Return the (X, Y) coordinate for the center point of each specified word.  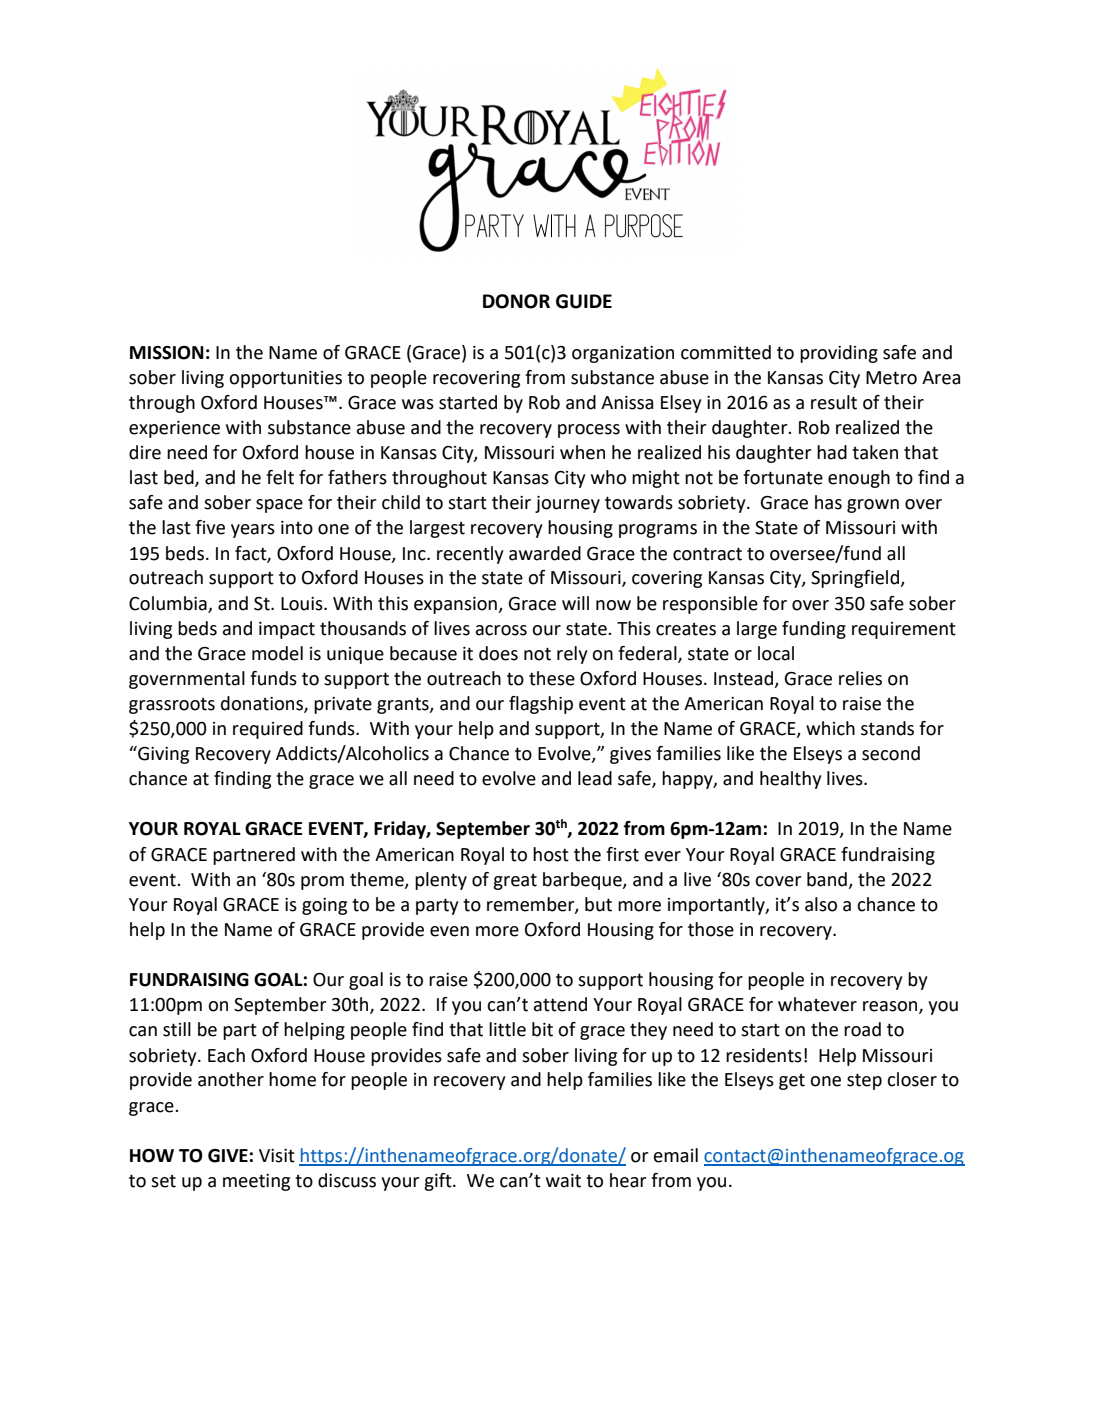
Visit (277, 1156)
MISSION (167, 353)
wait (563, 1181)
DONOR (516, 301)
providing (839, 354)
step (864, 1081)
